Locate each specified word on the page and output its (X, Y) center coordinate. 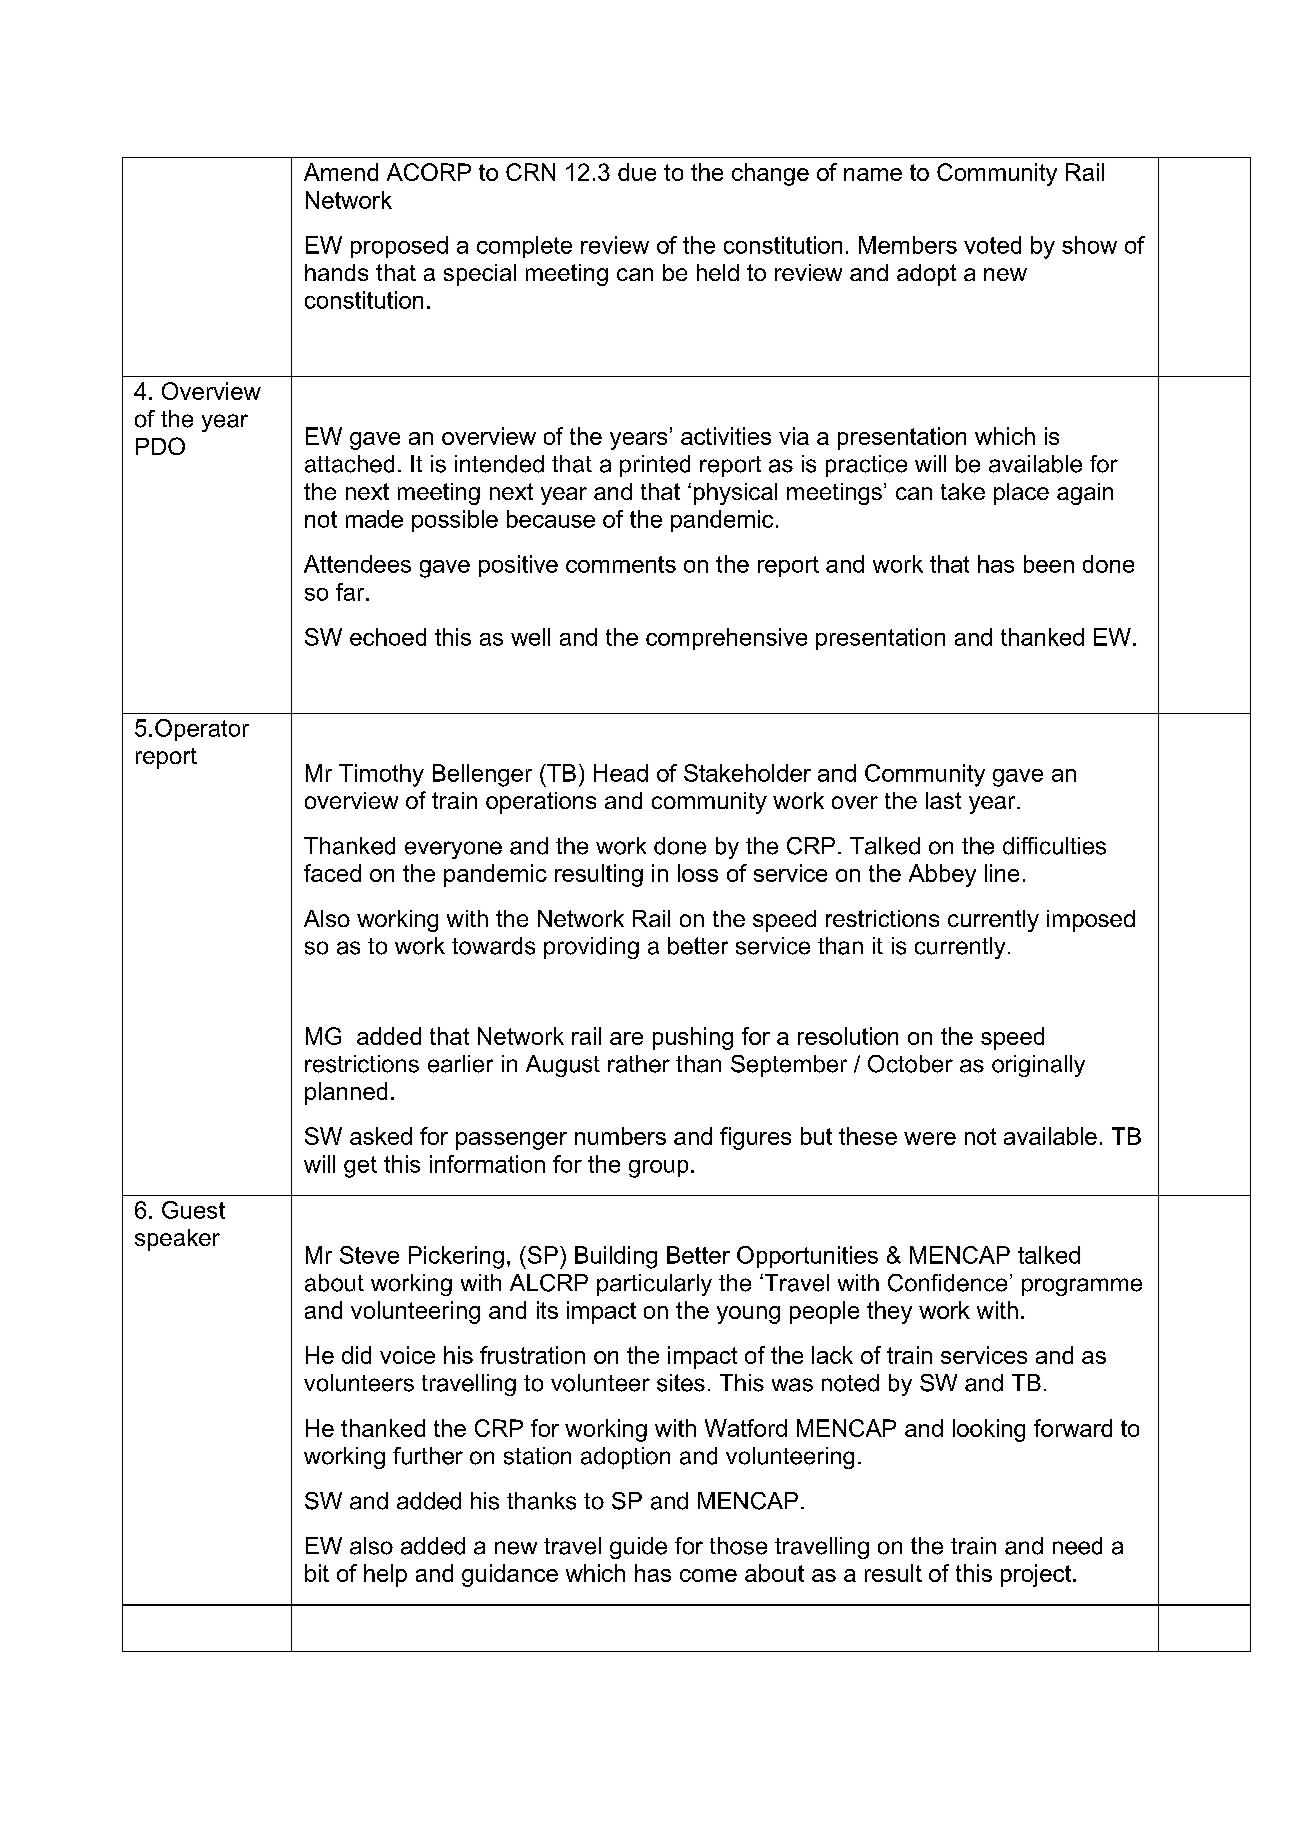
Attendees (357, 564)
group (658, 1169)
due (637, 172)
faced (332, 873)
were (930, 1138)
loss (698, 873)
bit (317, 1573)
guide (638, 1548)
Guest (193, 1210)
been (1049, 564)
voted (992, 245)
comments (621, 564)
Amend (341, 172)
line (1002, 873)
